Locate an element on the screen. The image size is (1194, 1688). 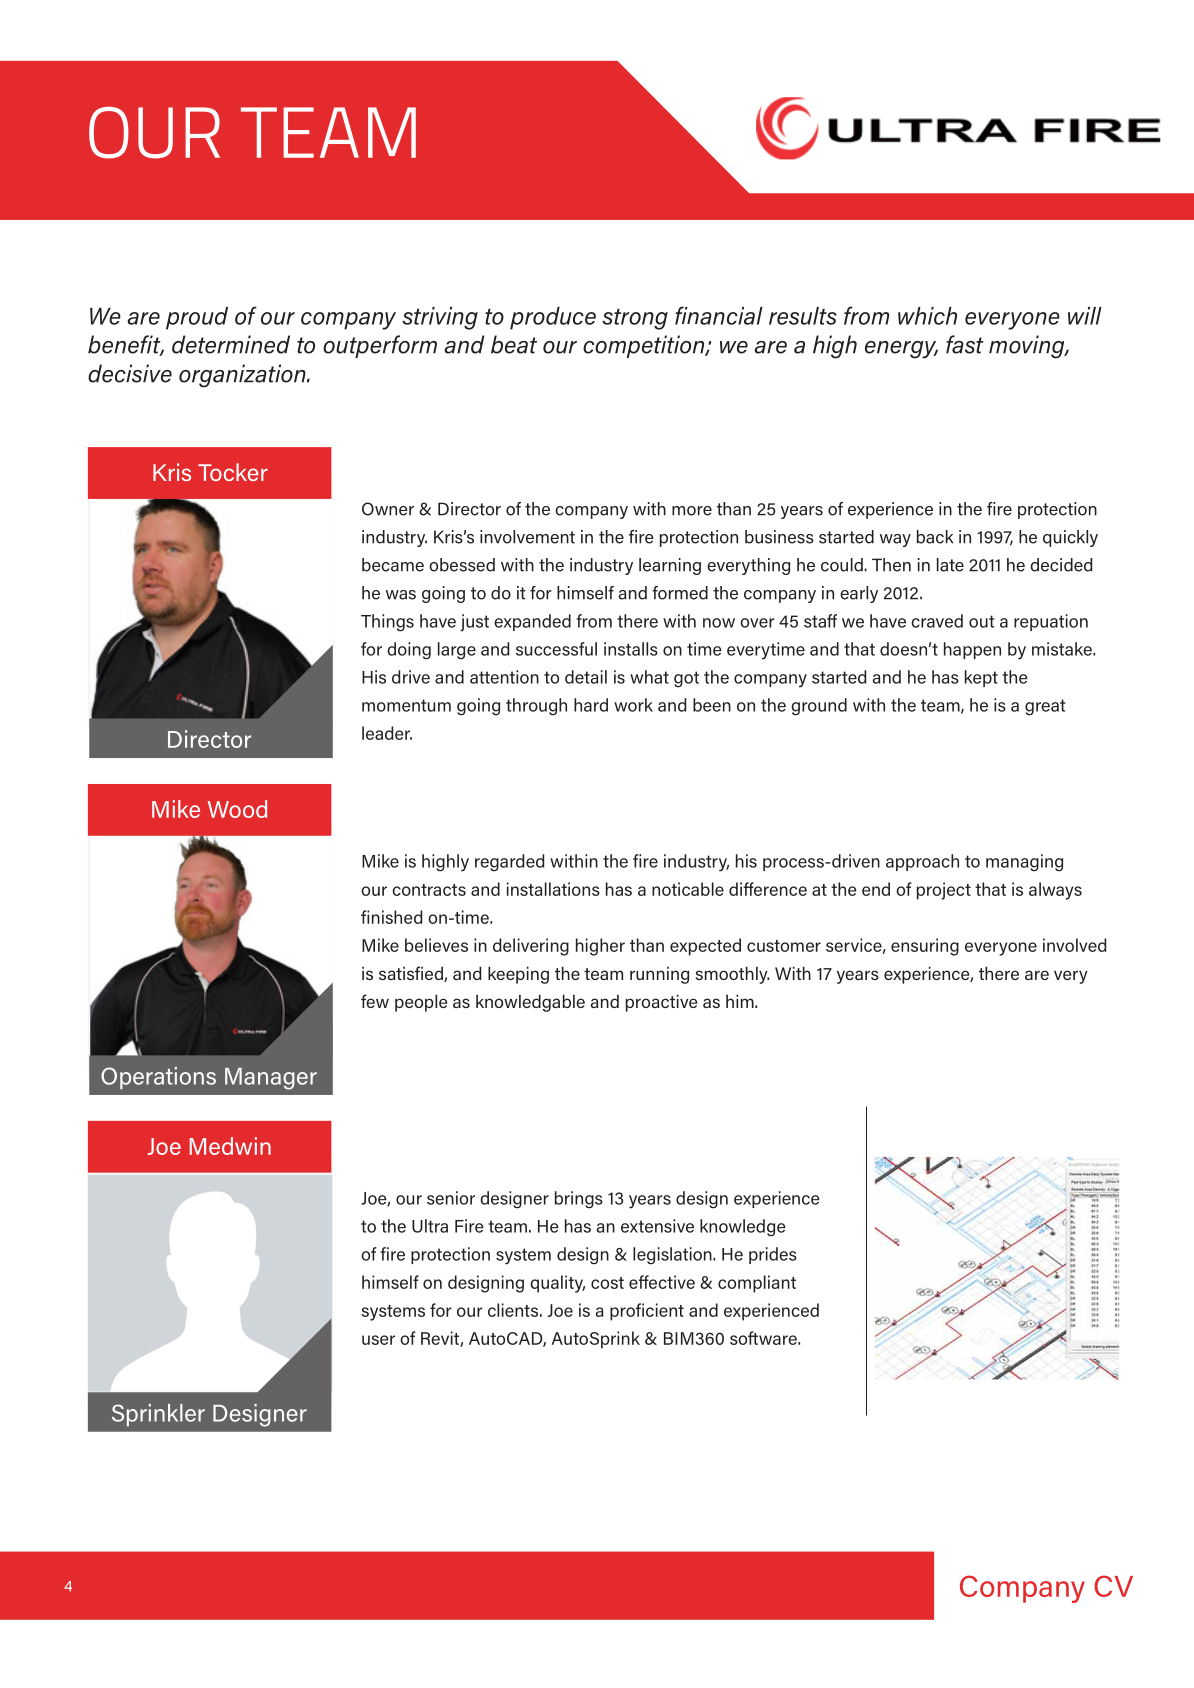
approach is located at coordinates (922, 862).
